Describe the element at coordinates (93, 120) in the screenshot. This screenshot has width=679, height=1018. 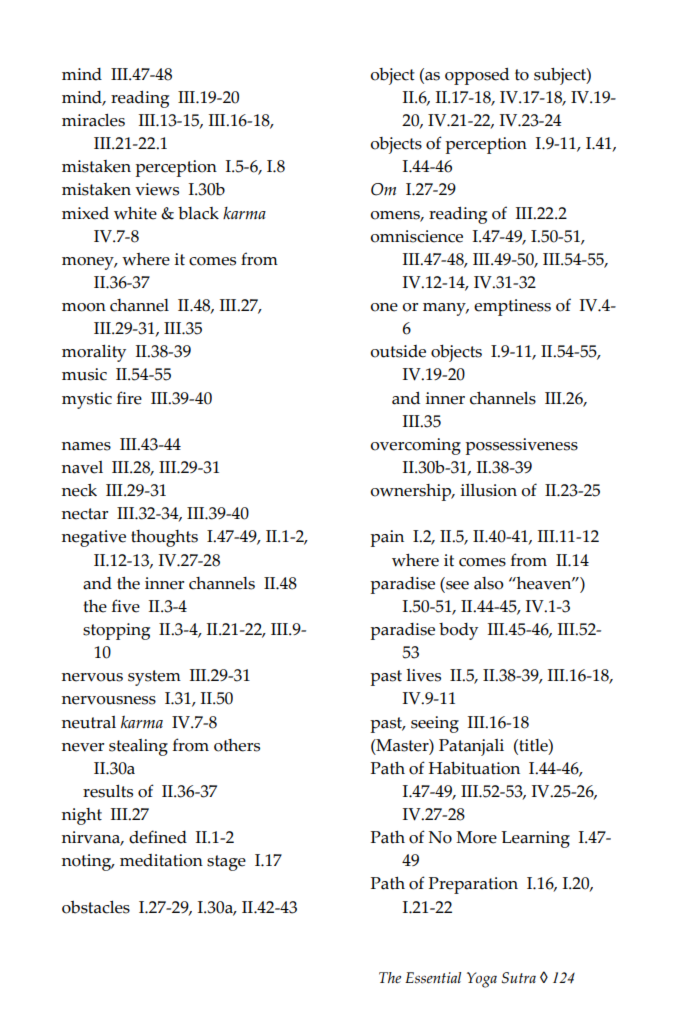
I see `miracles` at that location.
